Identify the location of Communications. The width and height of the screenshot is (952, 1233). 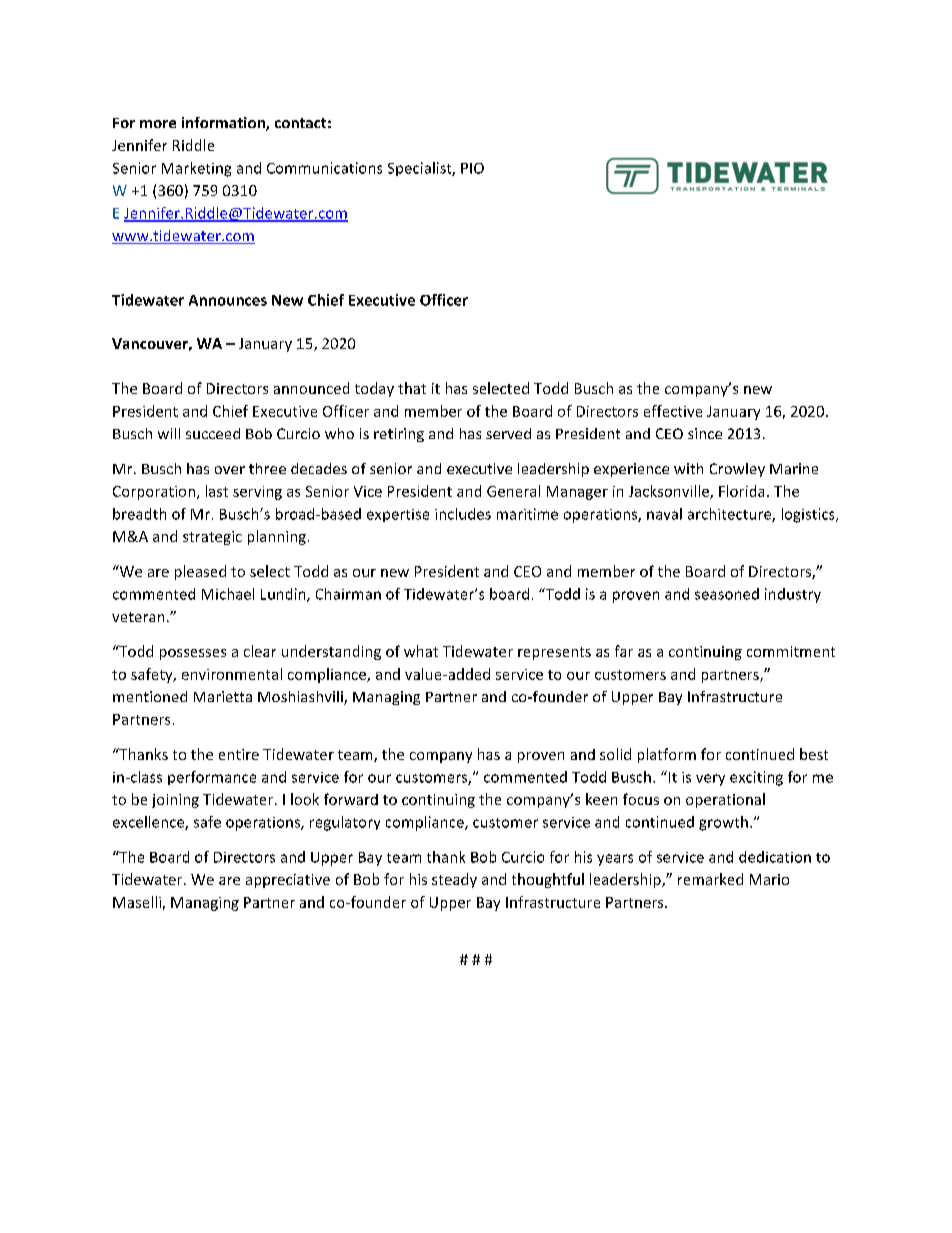
(324, 168).
